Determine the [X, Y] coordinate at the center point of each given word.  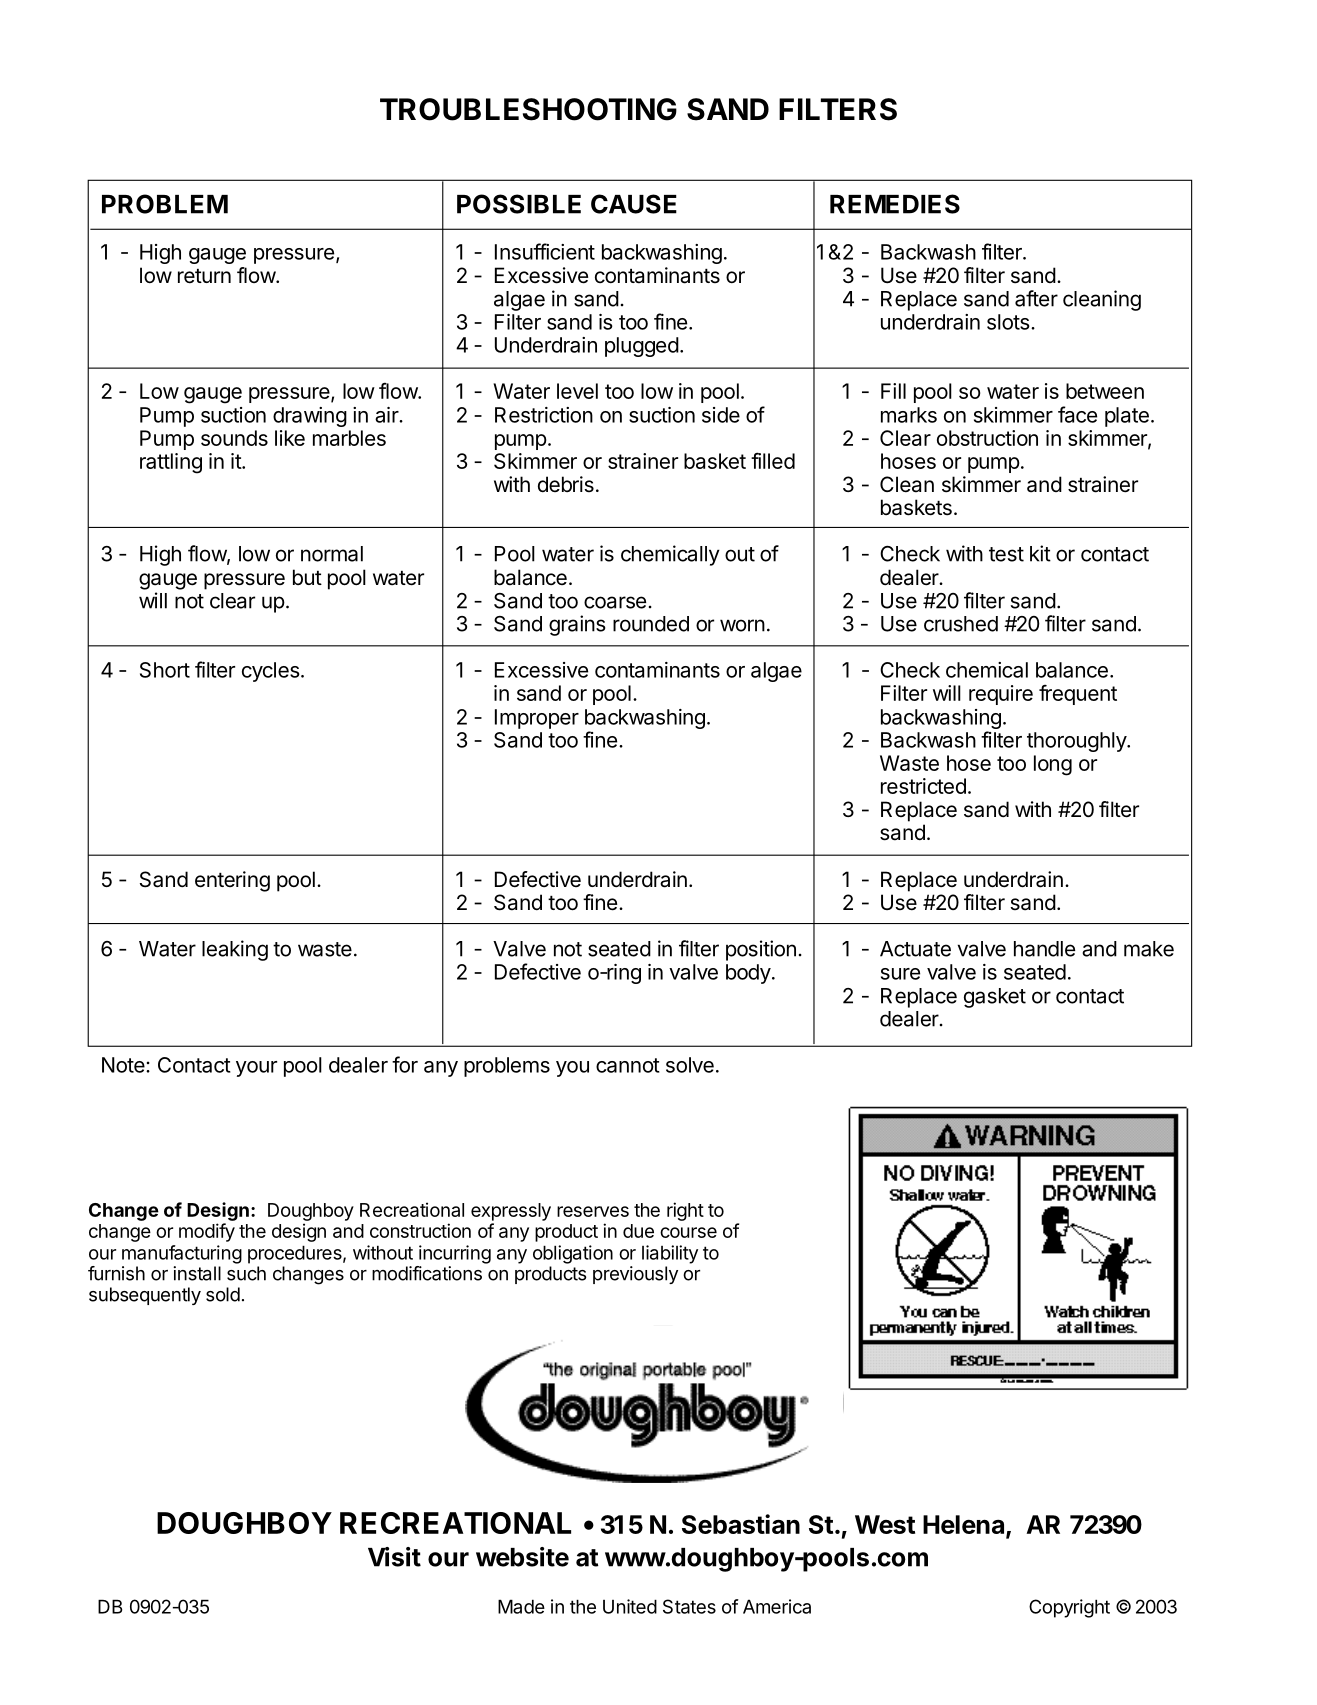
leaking [235, 950]
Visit [394, 1557]
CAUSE [634, 204]
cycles [271, 672]
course [688, 1232]
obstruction [987, 438]
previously [635, 1275]
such [246, 1273]
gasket [995, 998]
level [577, 391]
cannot [628, 1065]
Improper [537, 719]
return [204, 276]
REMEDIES [895, 204]
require [1001, 695]
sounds [234, 438]
